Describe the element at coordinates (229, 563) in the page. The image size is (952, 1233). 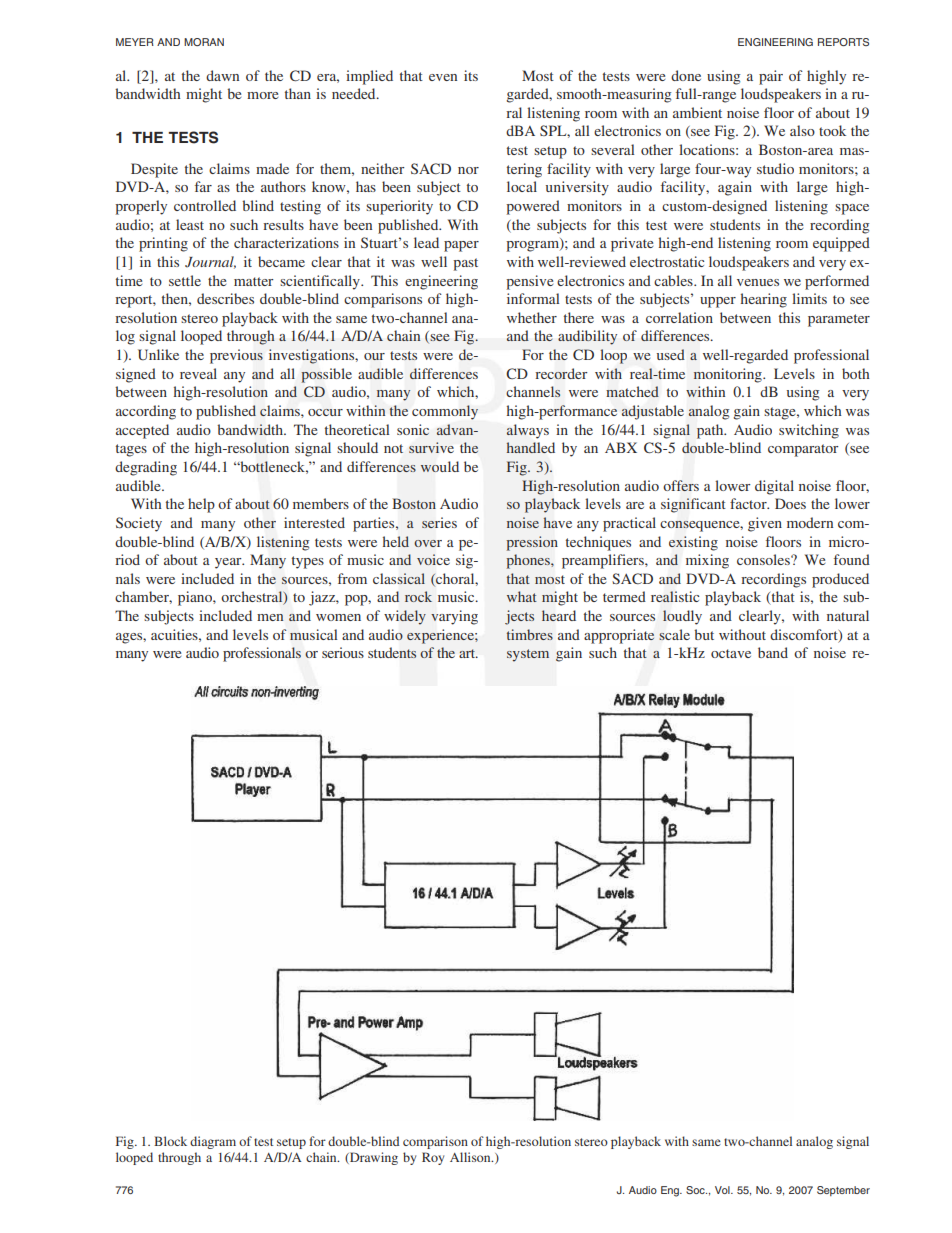
I see `year` at that location.
